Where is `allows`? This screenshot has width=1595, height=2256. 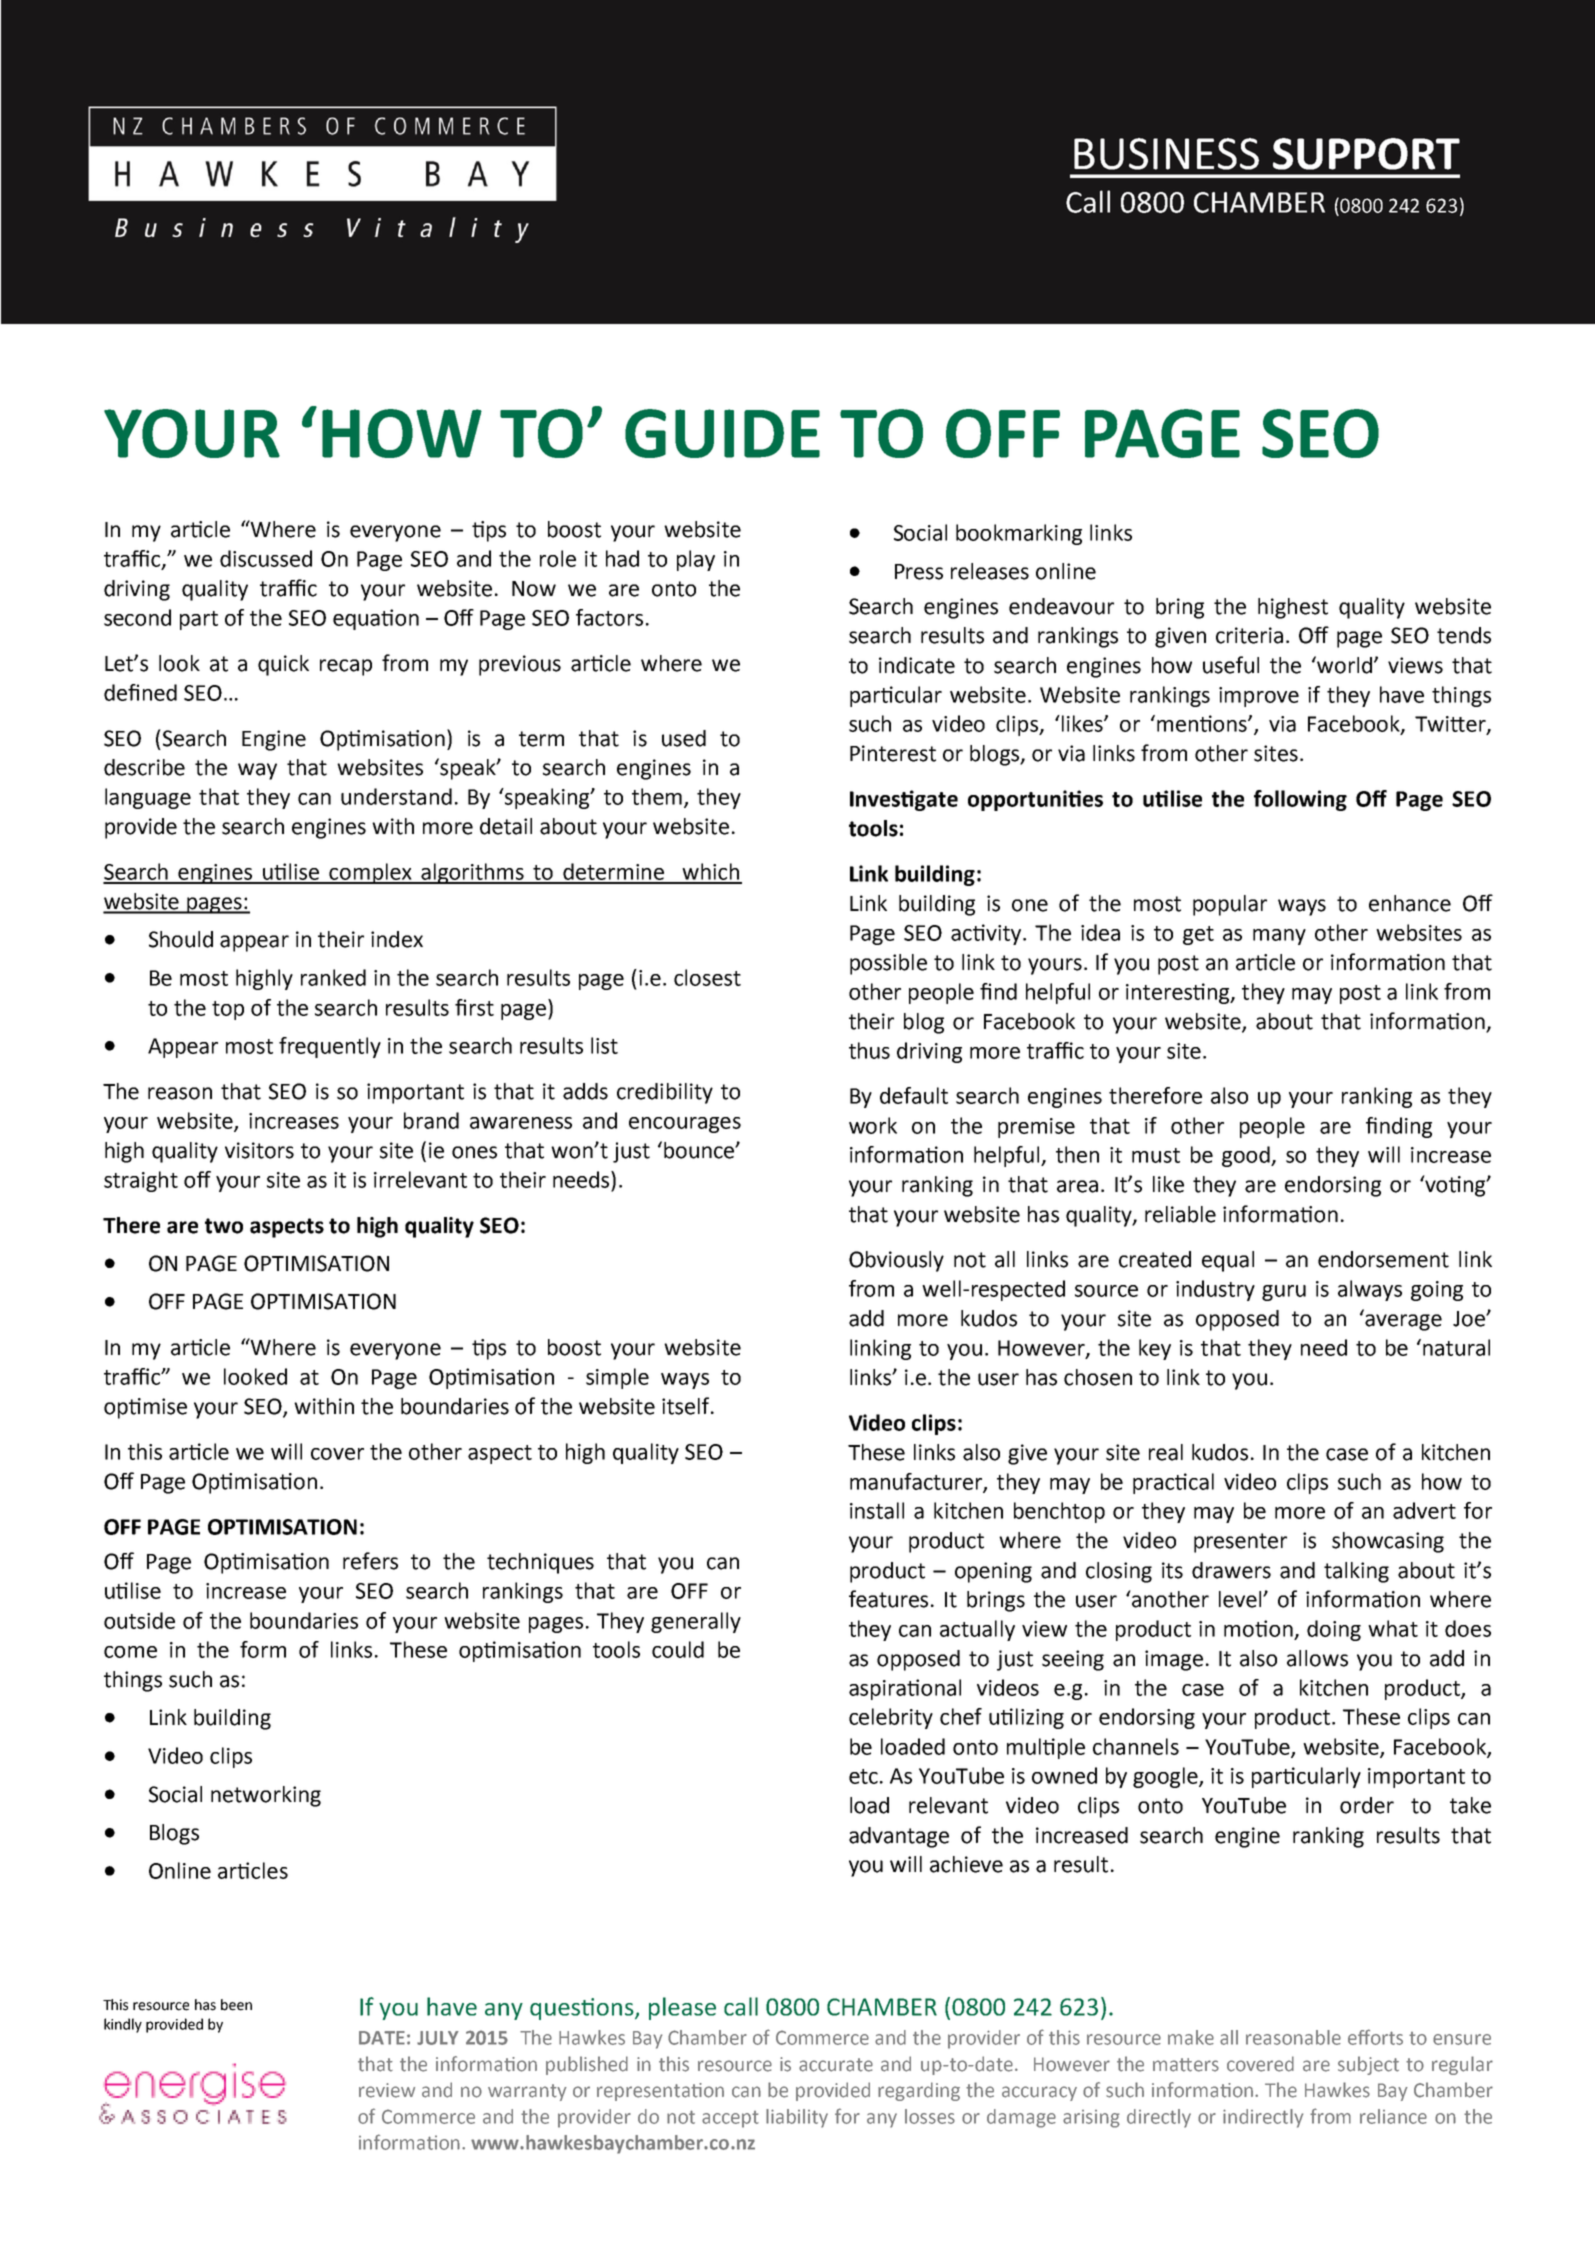 allows is located at coordinates (1317, 1658).
